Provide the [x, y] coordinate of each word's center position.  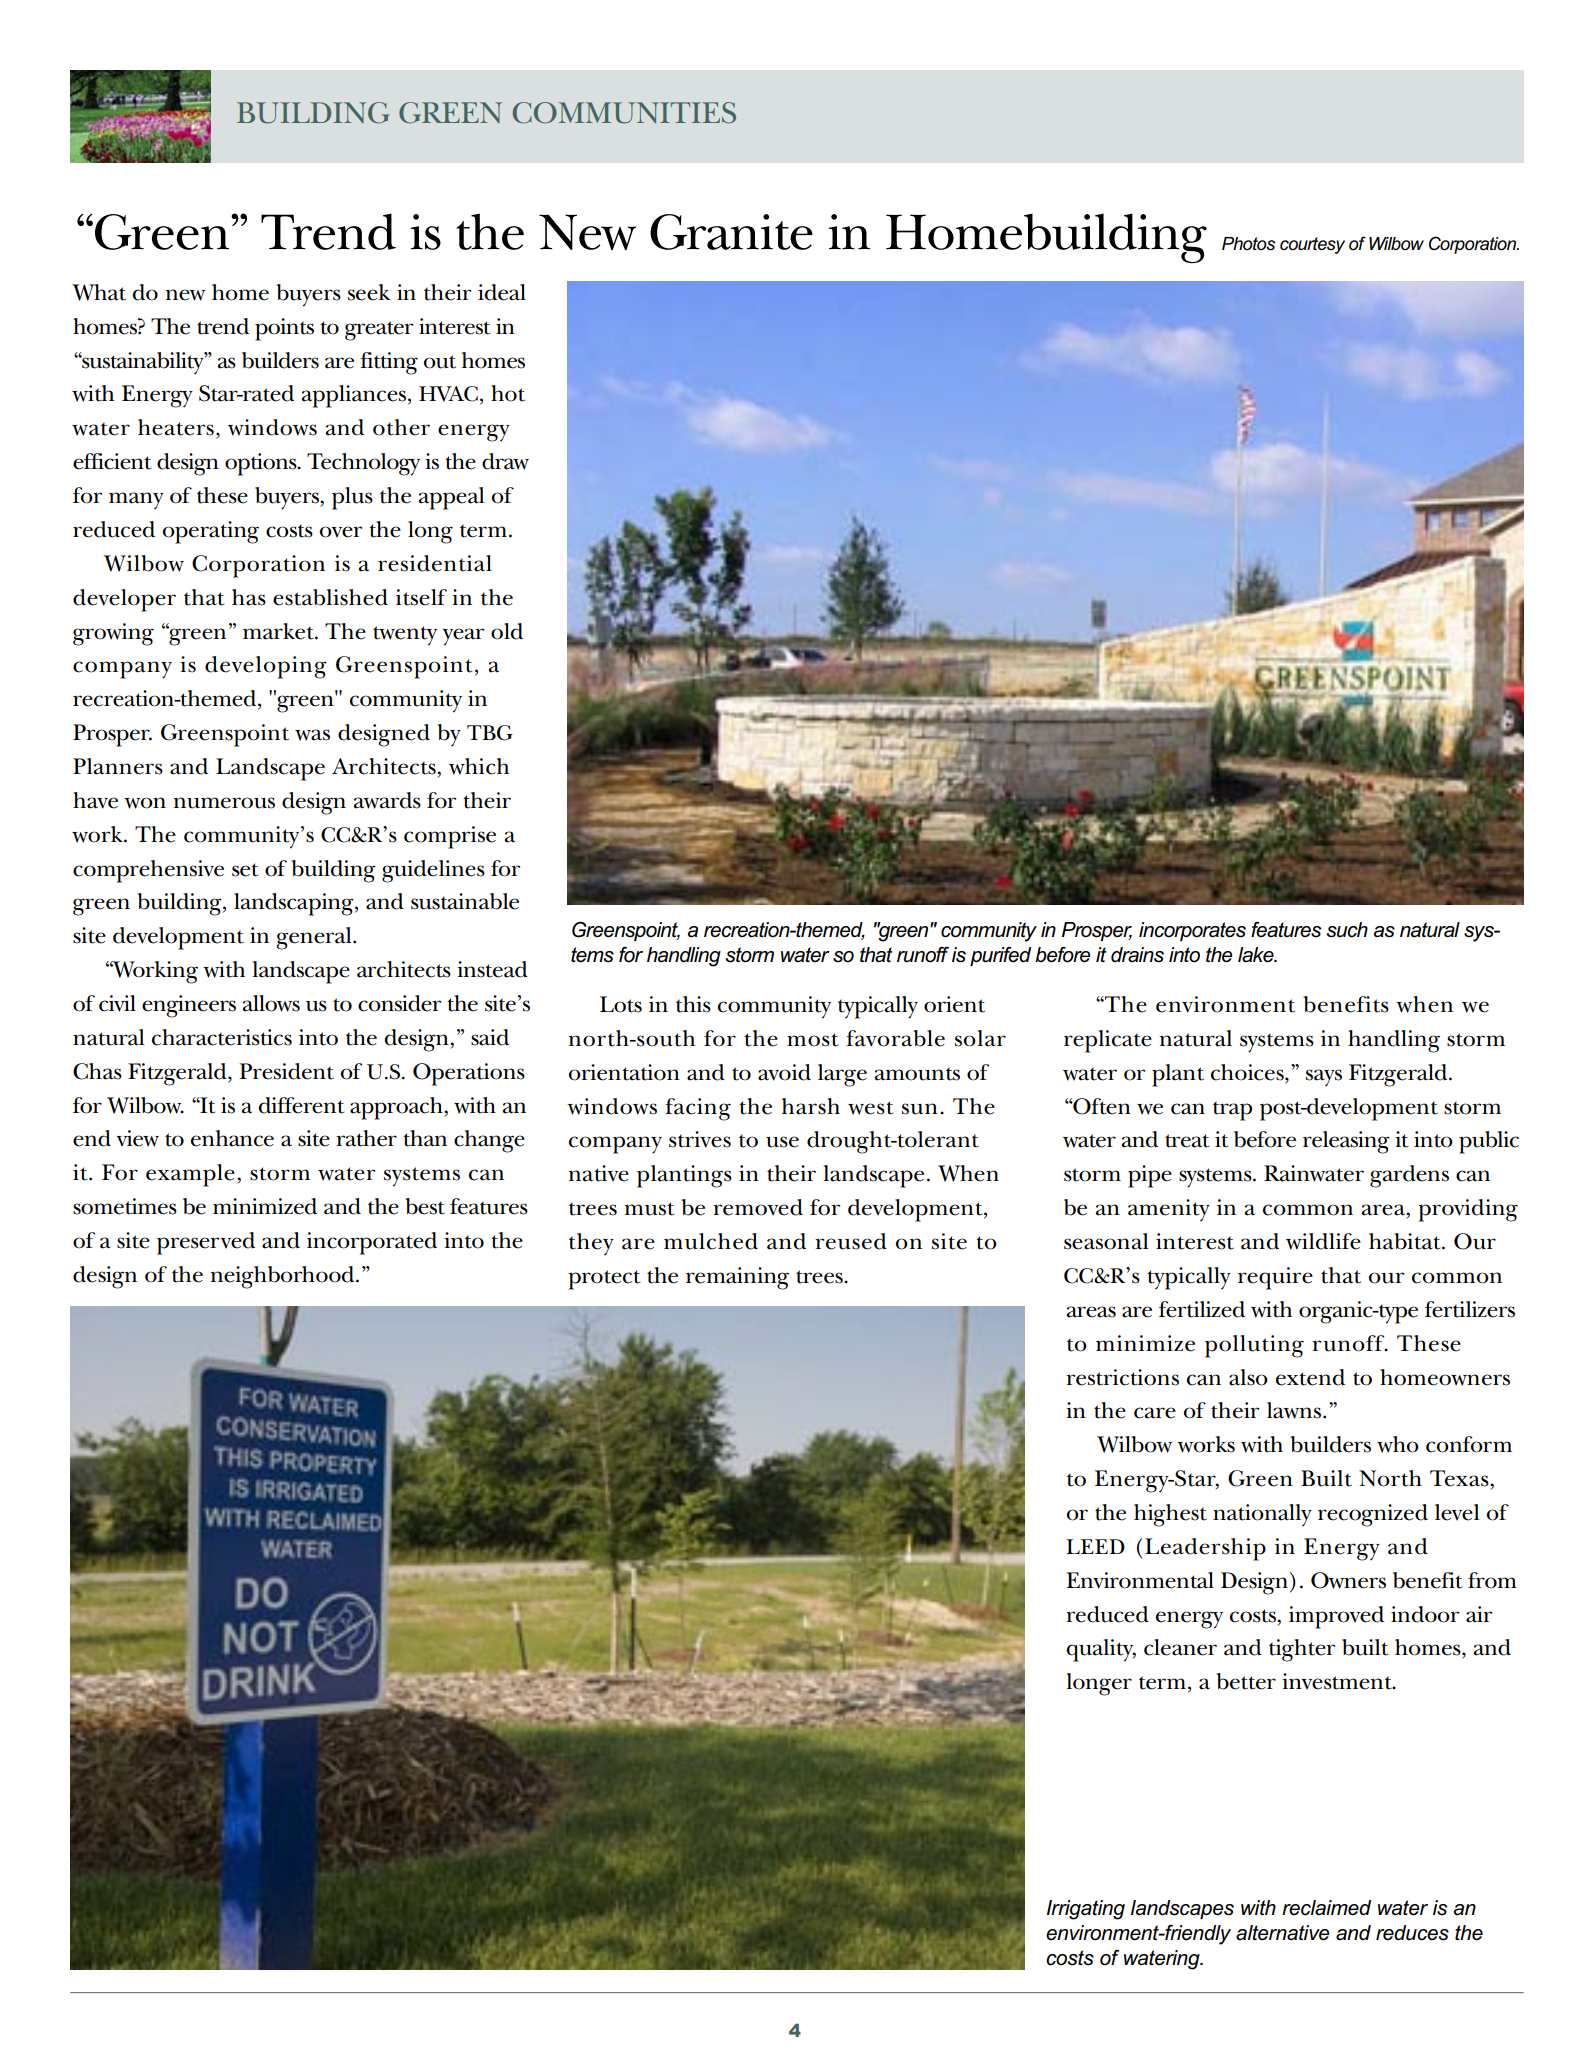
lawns [1295, 1410]
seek [369, 292]
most [812, 1040]
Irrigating [1086, 1910]
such [1347, 930]
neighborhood [283, 1277]
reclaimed [1326, 1908]
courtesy [1312, 245]
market [279, 631]
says [1324, 1077]
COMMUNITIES [624, 113]
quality [1101, 1650]
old [507, 631]
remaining [737, 1278]
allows [271, 1003]
